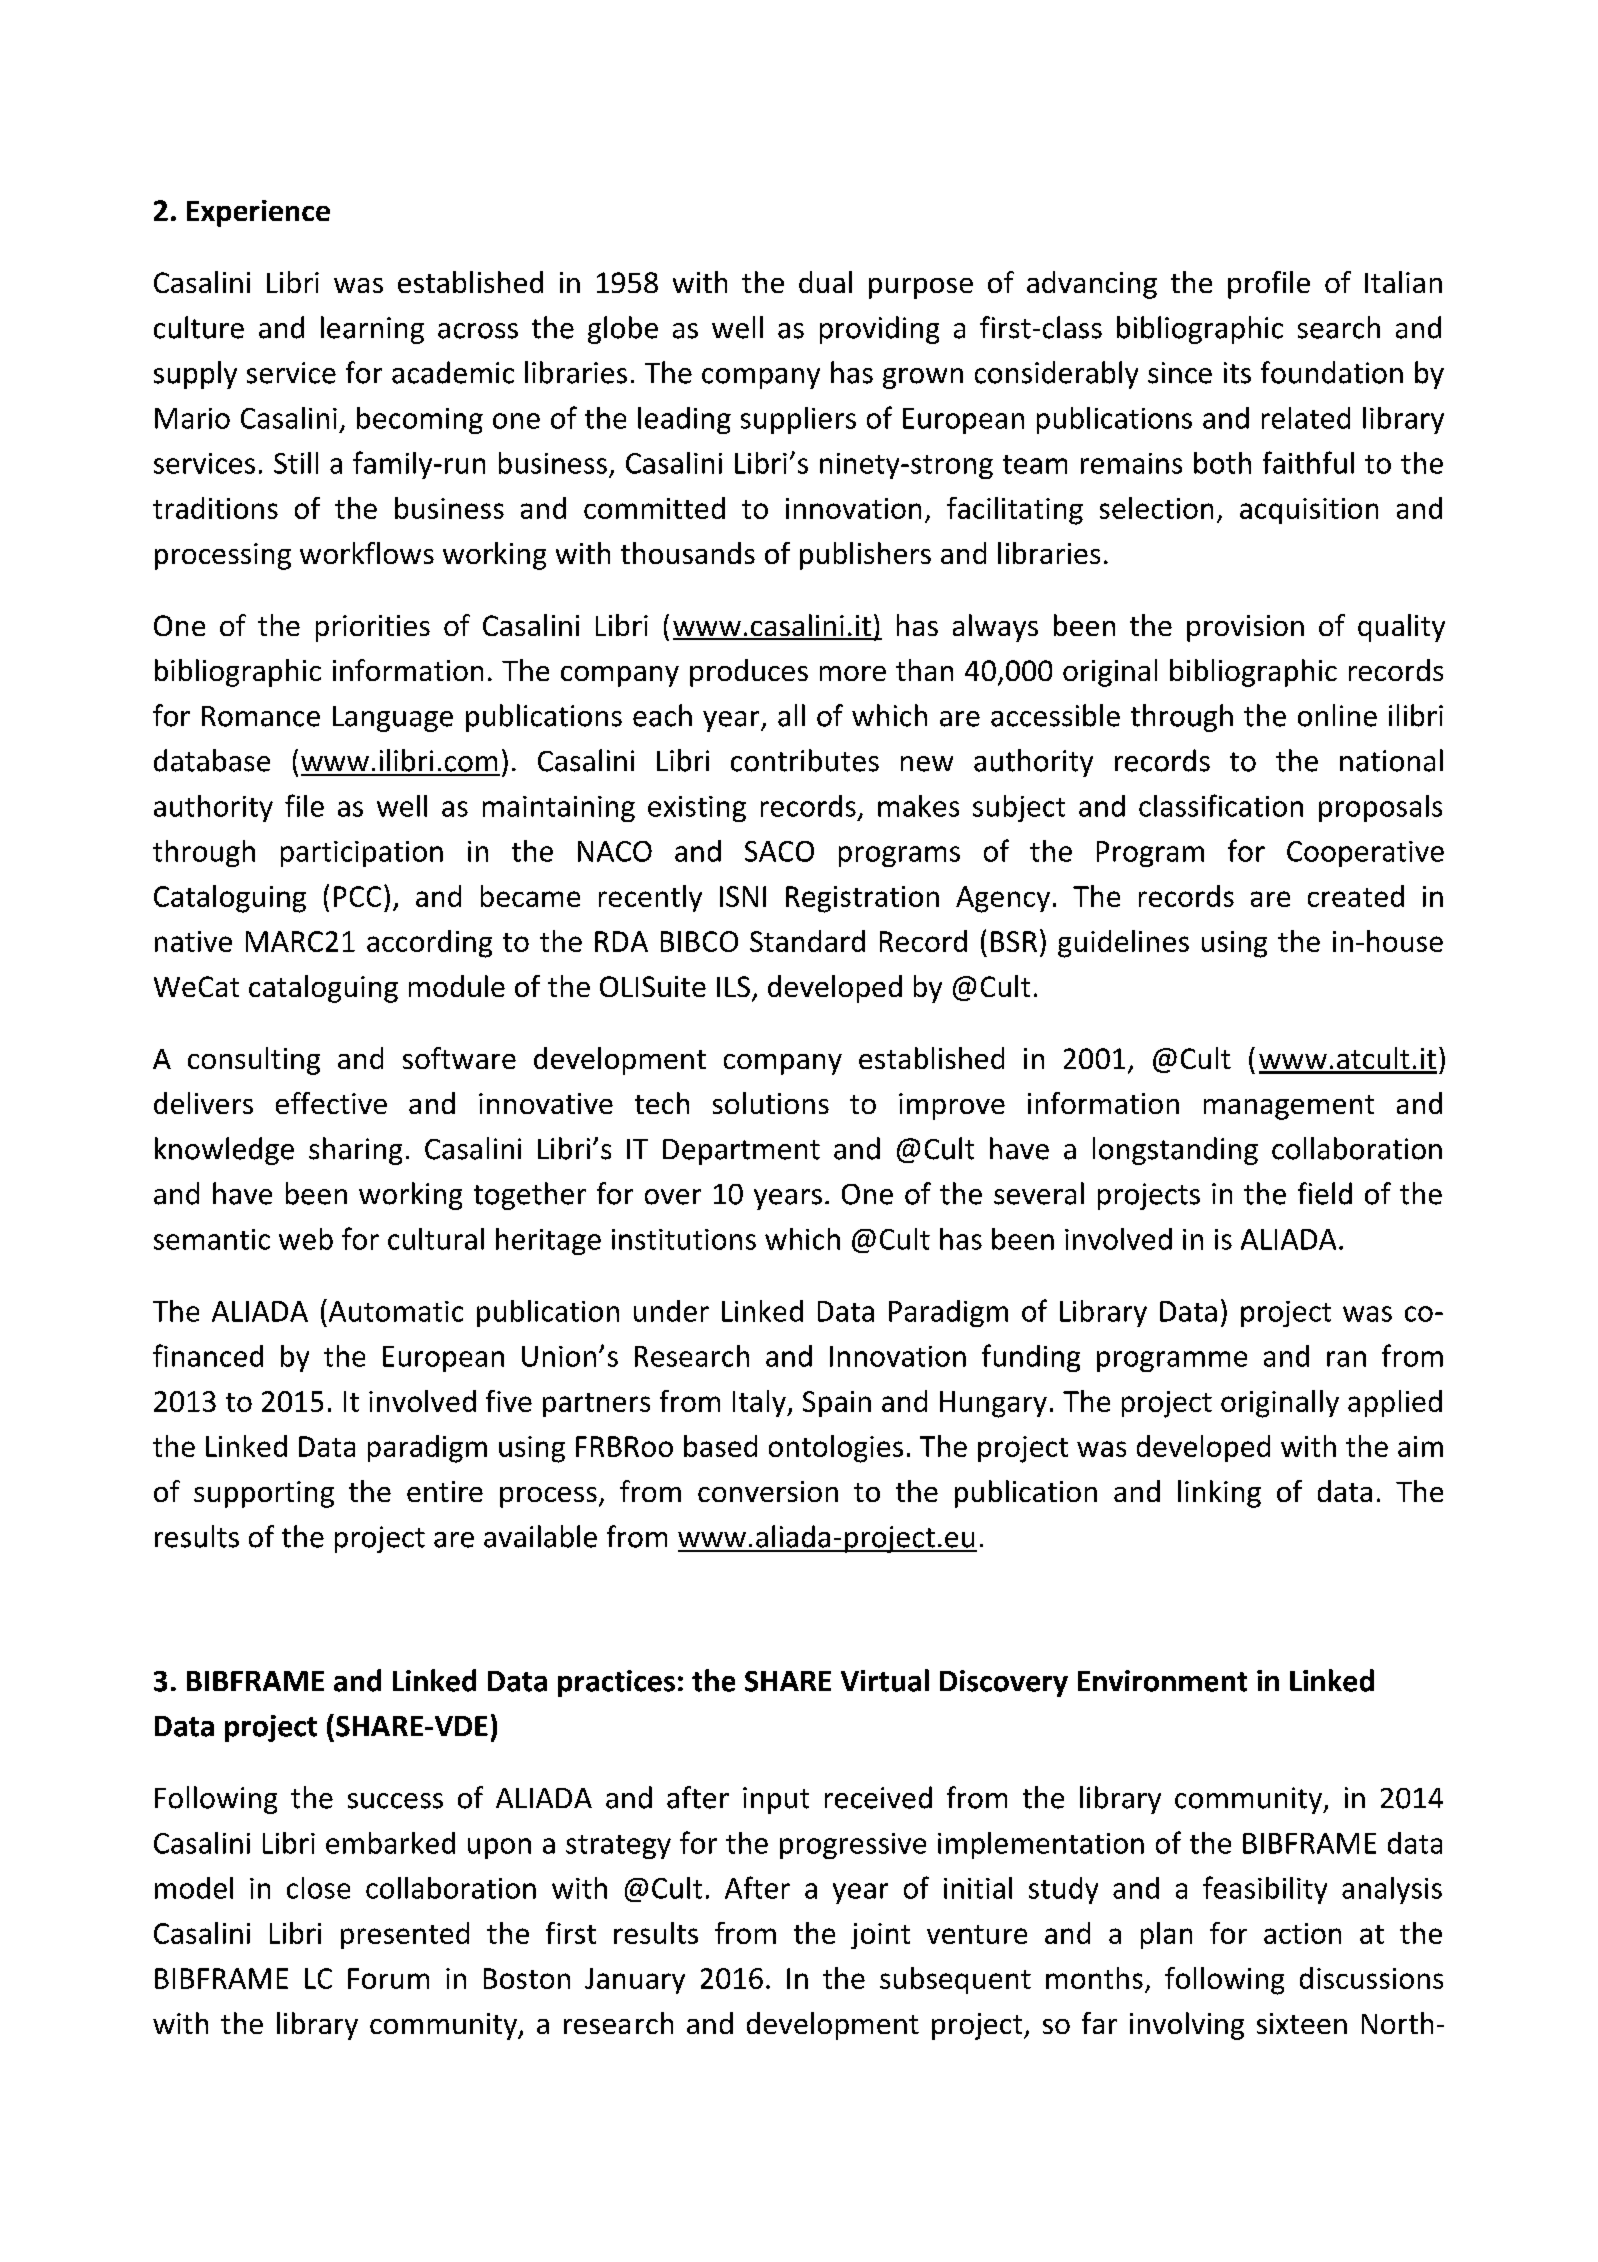 This screenshot has height=2262, width=1598. I want to click on Italian, so click(1403, 282).
